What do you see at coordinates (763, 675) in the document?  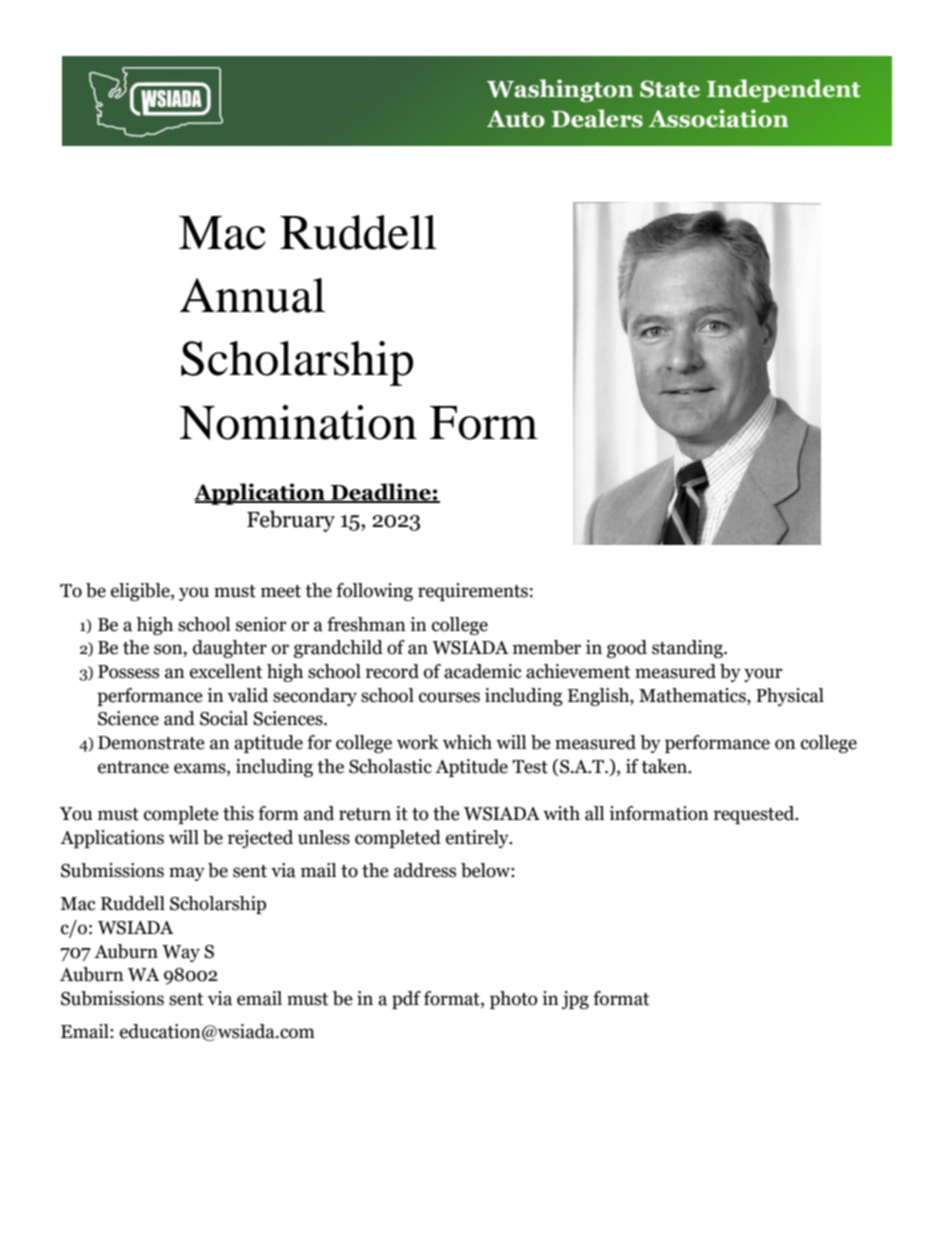 I see `your` at bounding box center [763, 675].
